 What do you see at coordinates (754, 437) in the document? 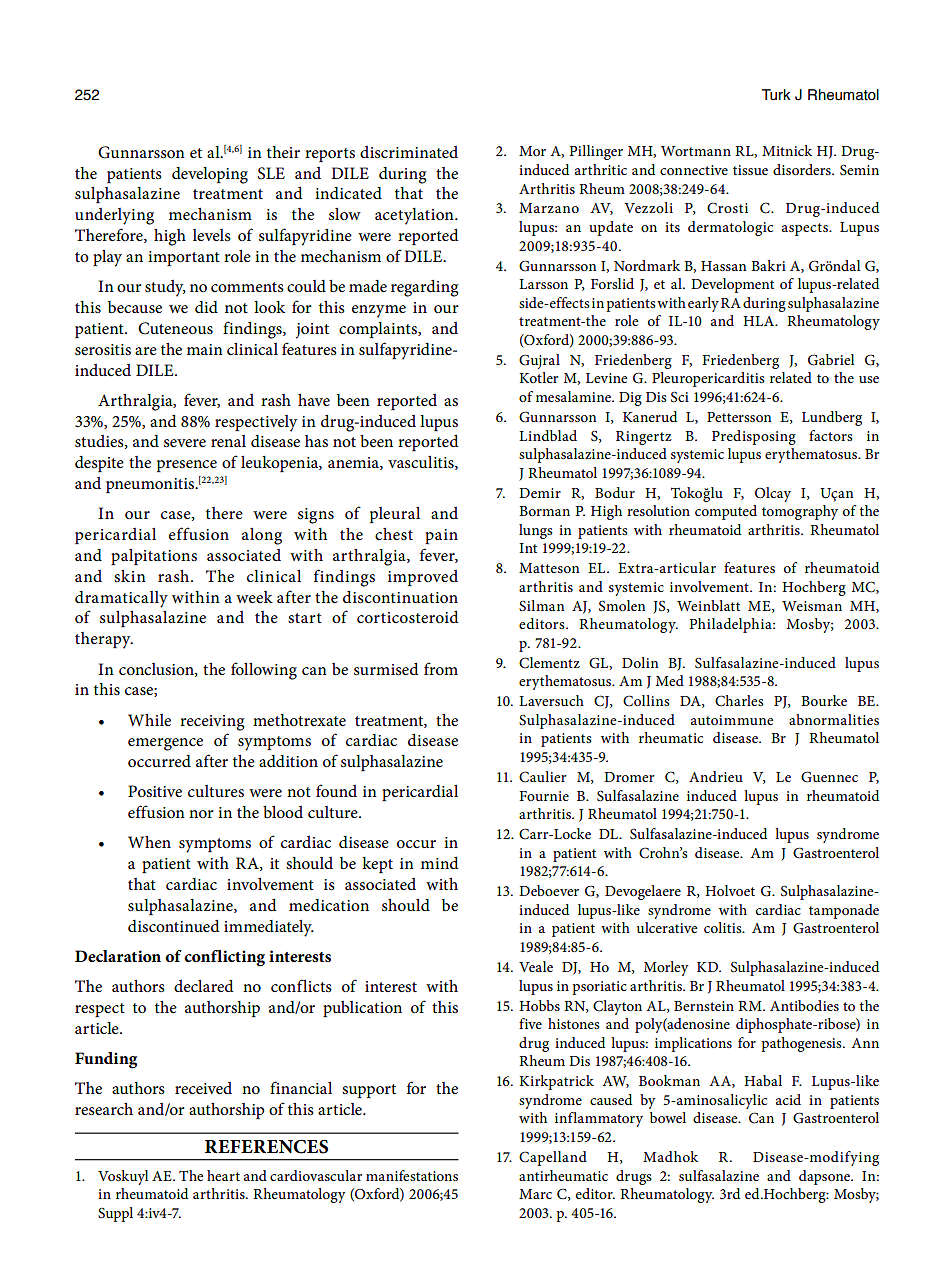
I see `Predisposing` at bounding box center [754, 437].
